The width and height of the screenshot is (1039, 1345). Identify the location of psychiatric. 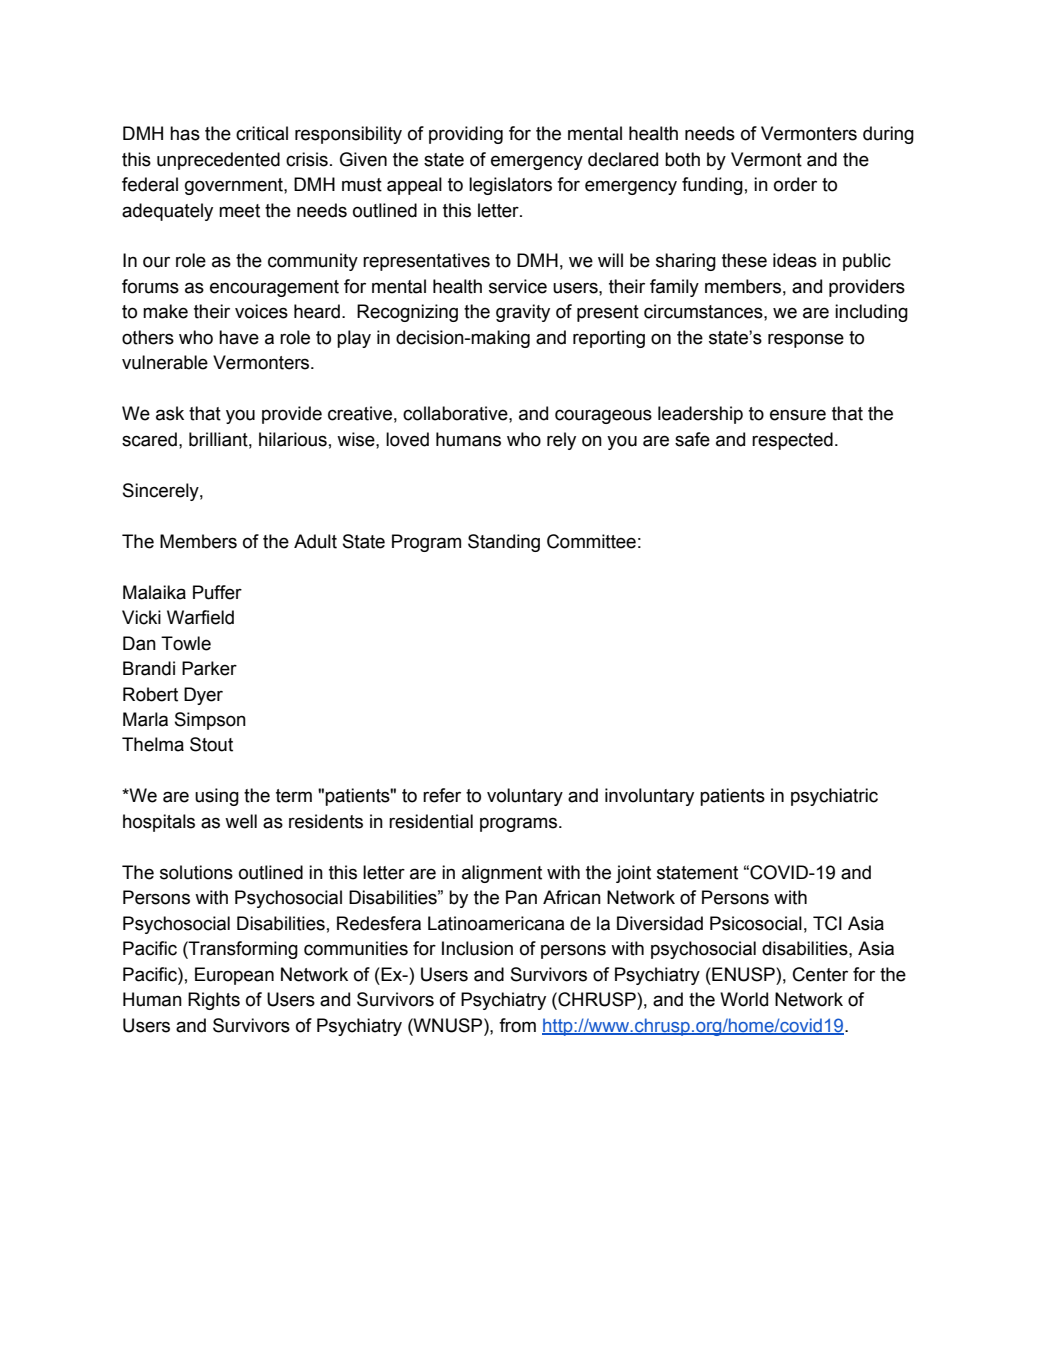
(834, 797).
